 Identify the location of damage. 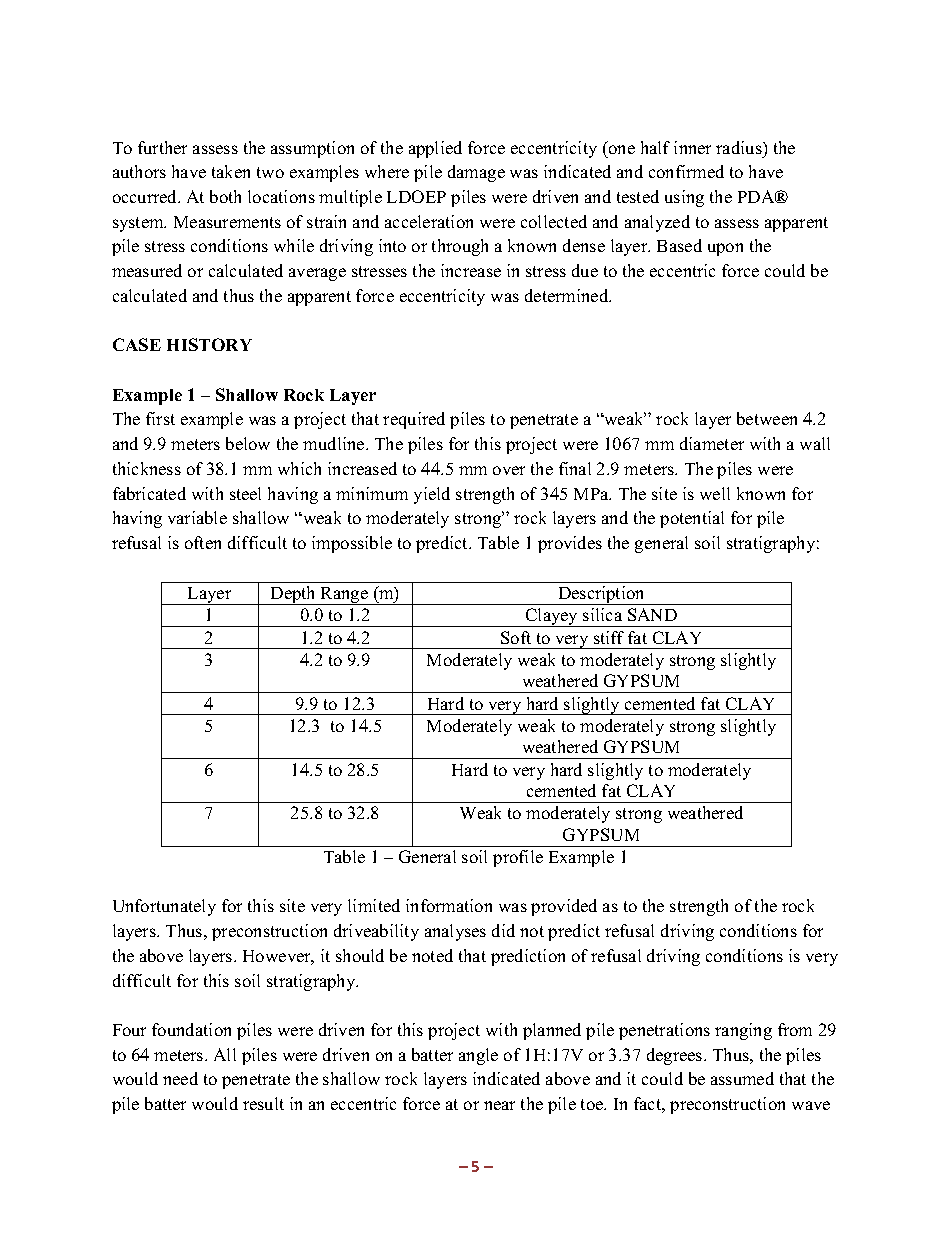
(476, 173).
